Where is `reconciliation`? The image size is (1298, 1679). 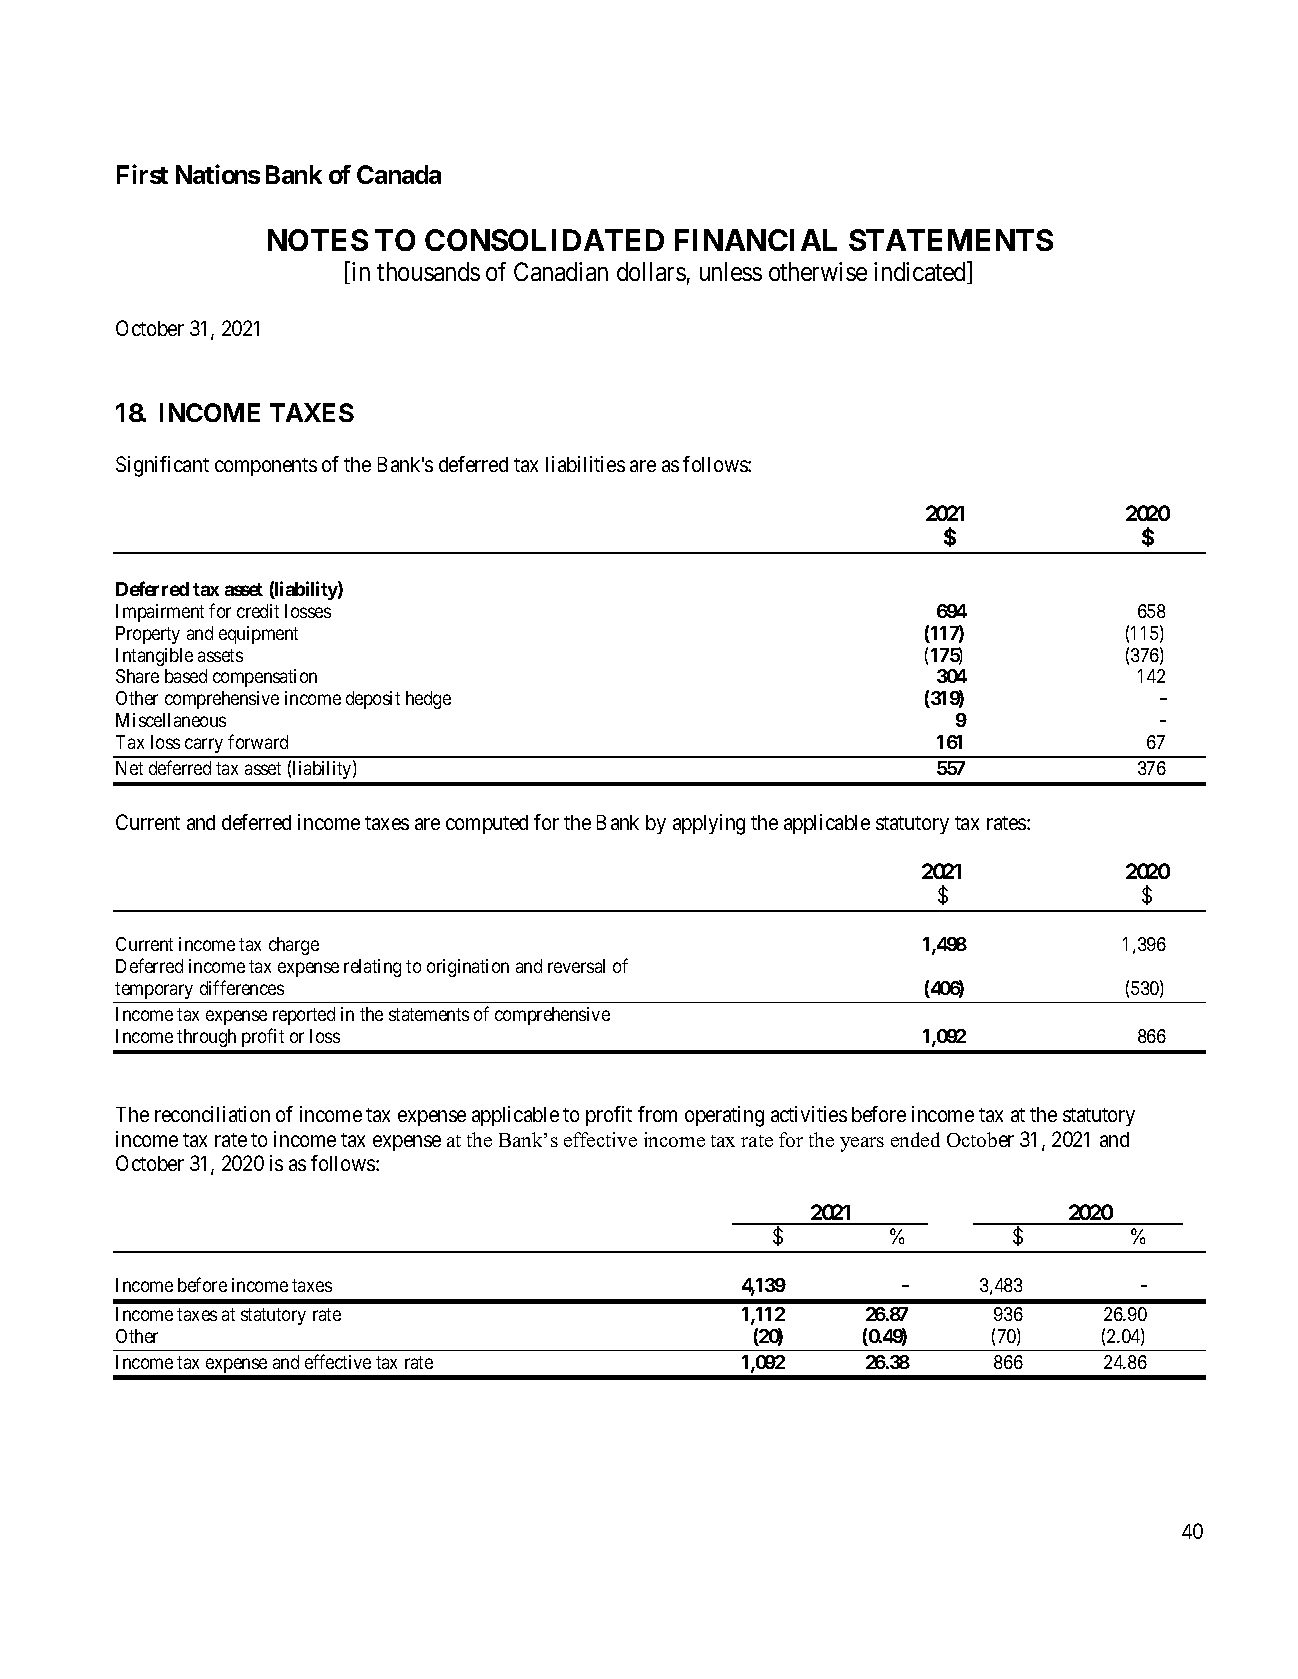
reconciliation is located at coordinates (212, 1114).
